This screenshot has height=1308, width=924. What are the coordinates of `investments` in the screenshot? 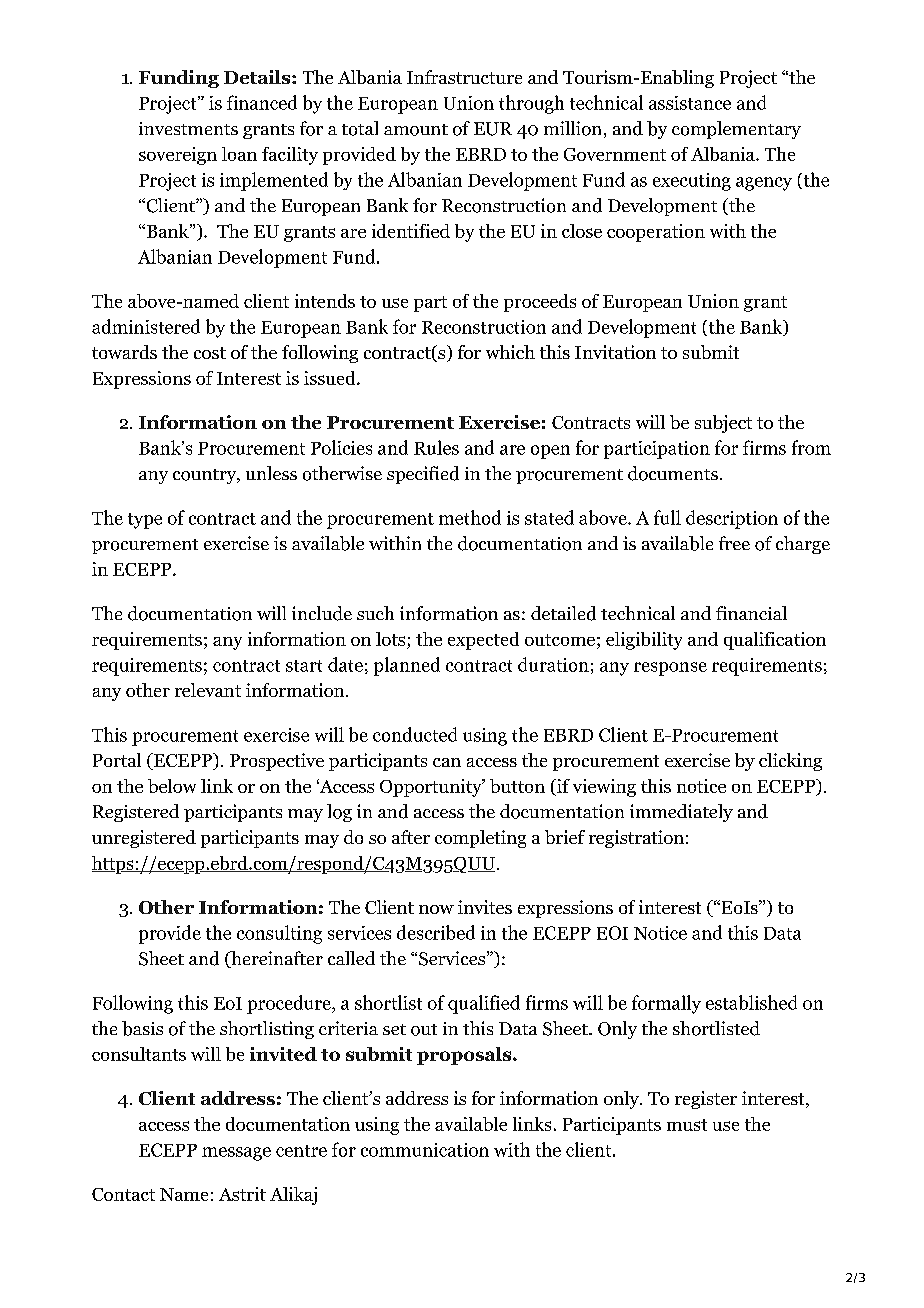 It's located at (188, 128).
